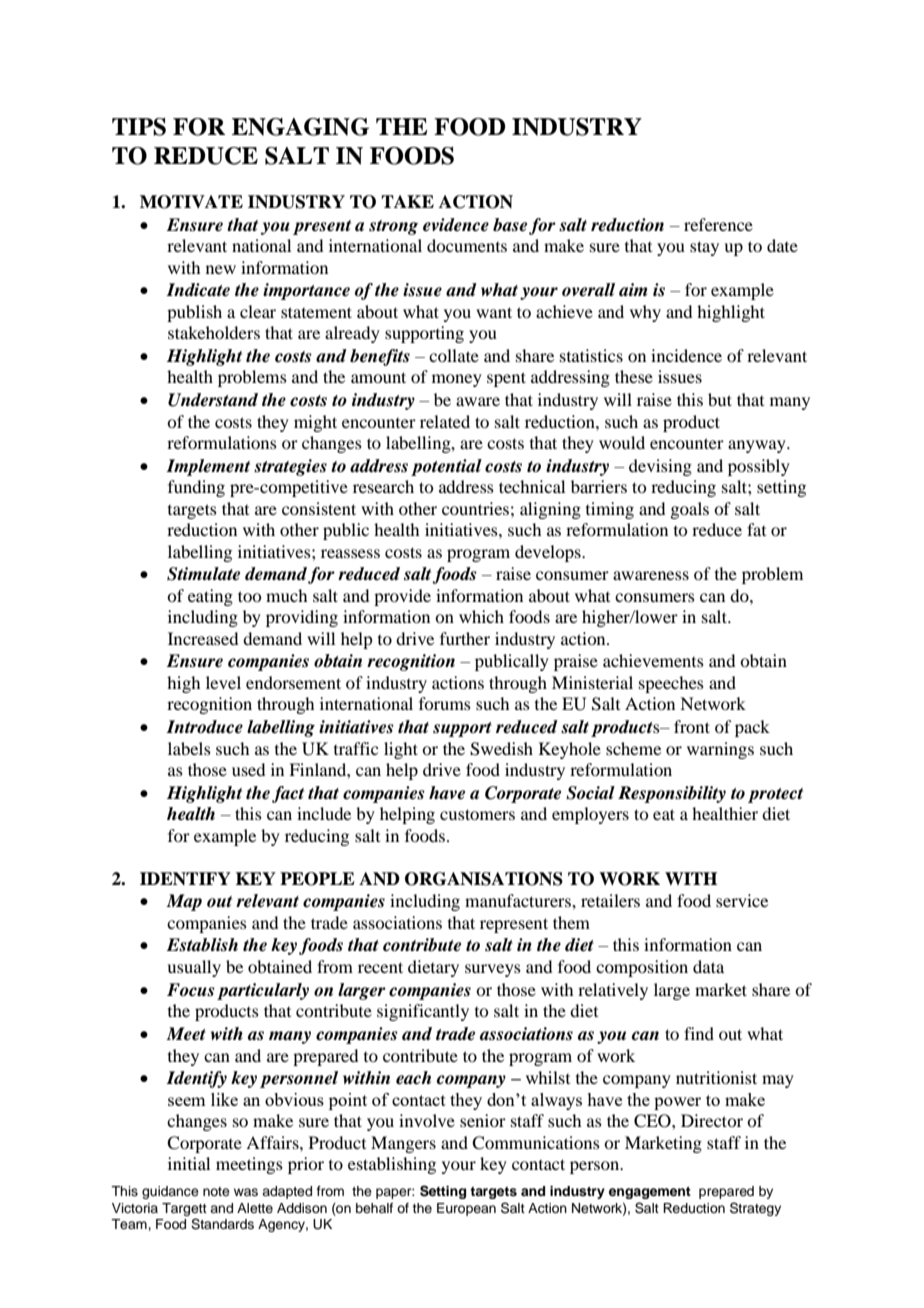  I want to click on European, so click(466, 1209).
